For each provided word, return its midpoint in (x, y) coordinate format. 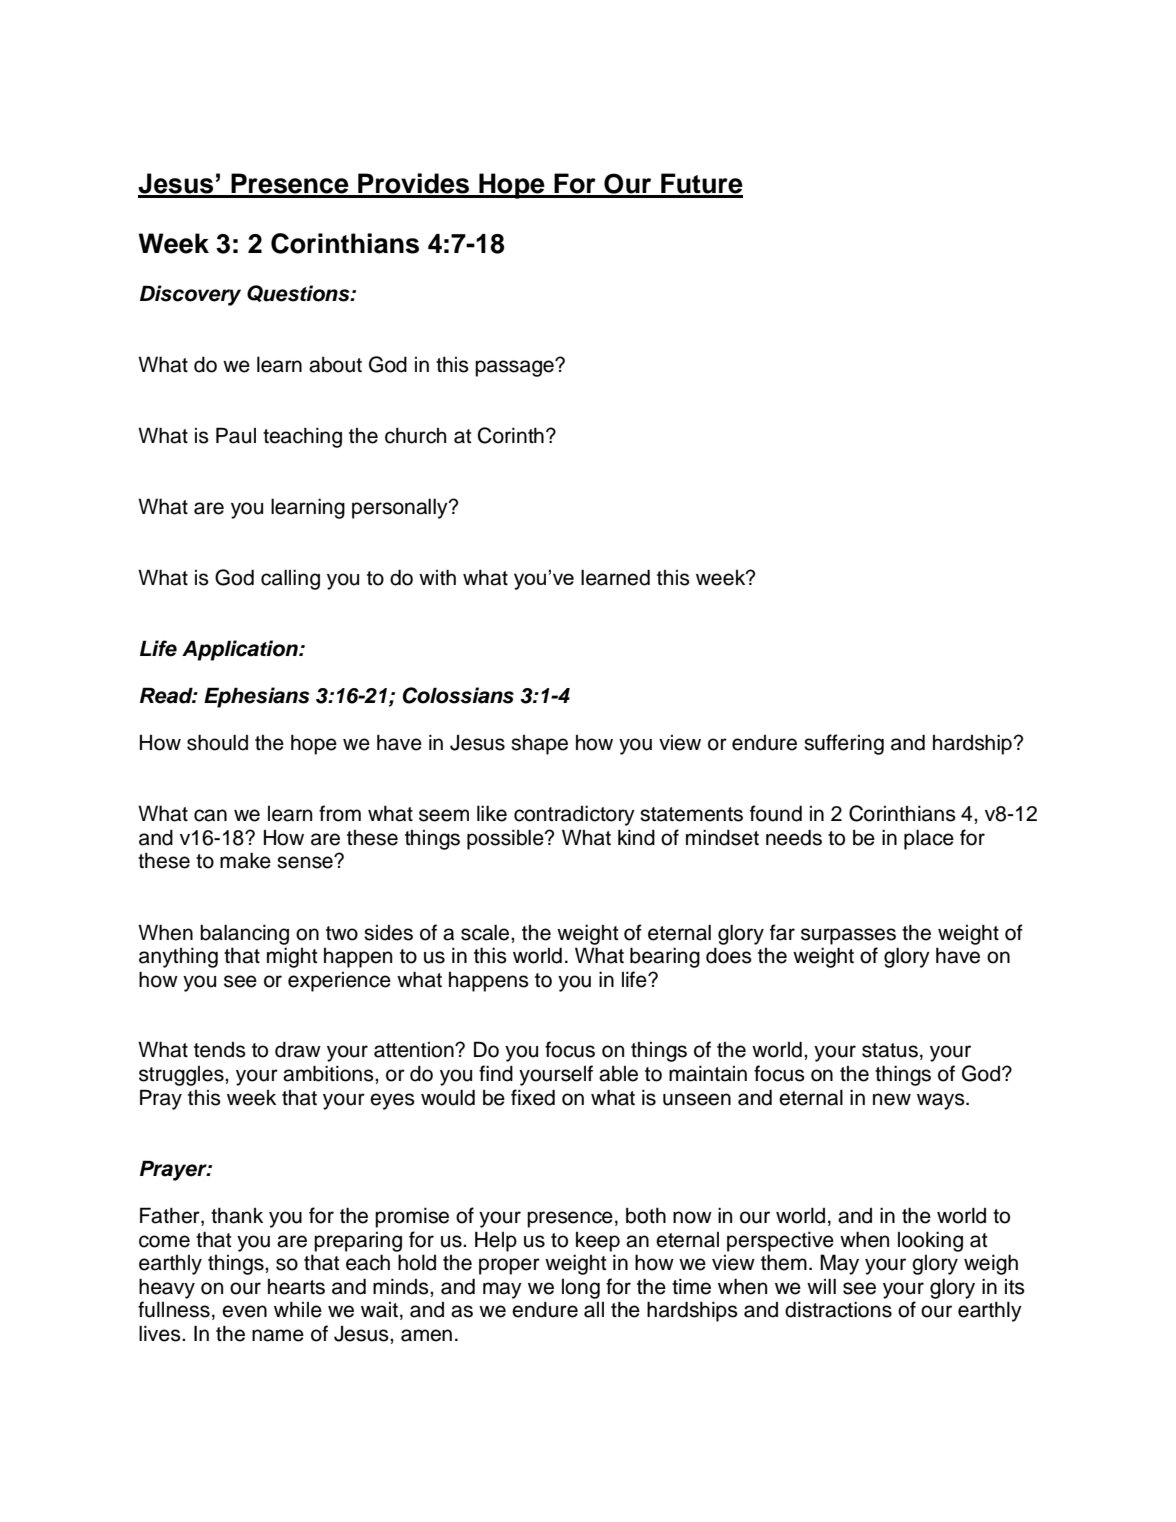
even (244, 1311)
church (415, 436)
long (581, 1289)
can (210, 815)
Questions (299, 293)
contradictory (574, 815)
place (929, 840)
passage (515, 368)
